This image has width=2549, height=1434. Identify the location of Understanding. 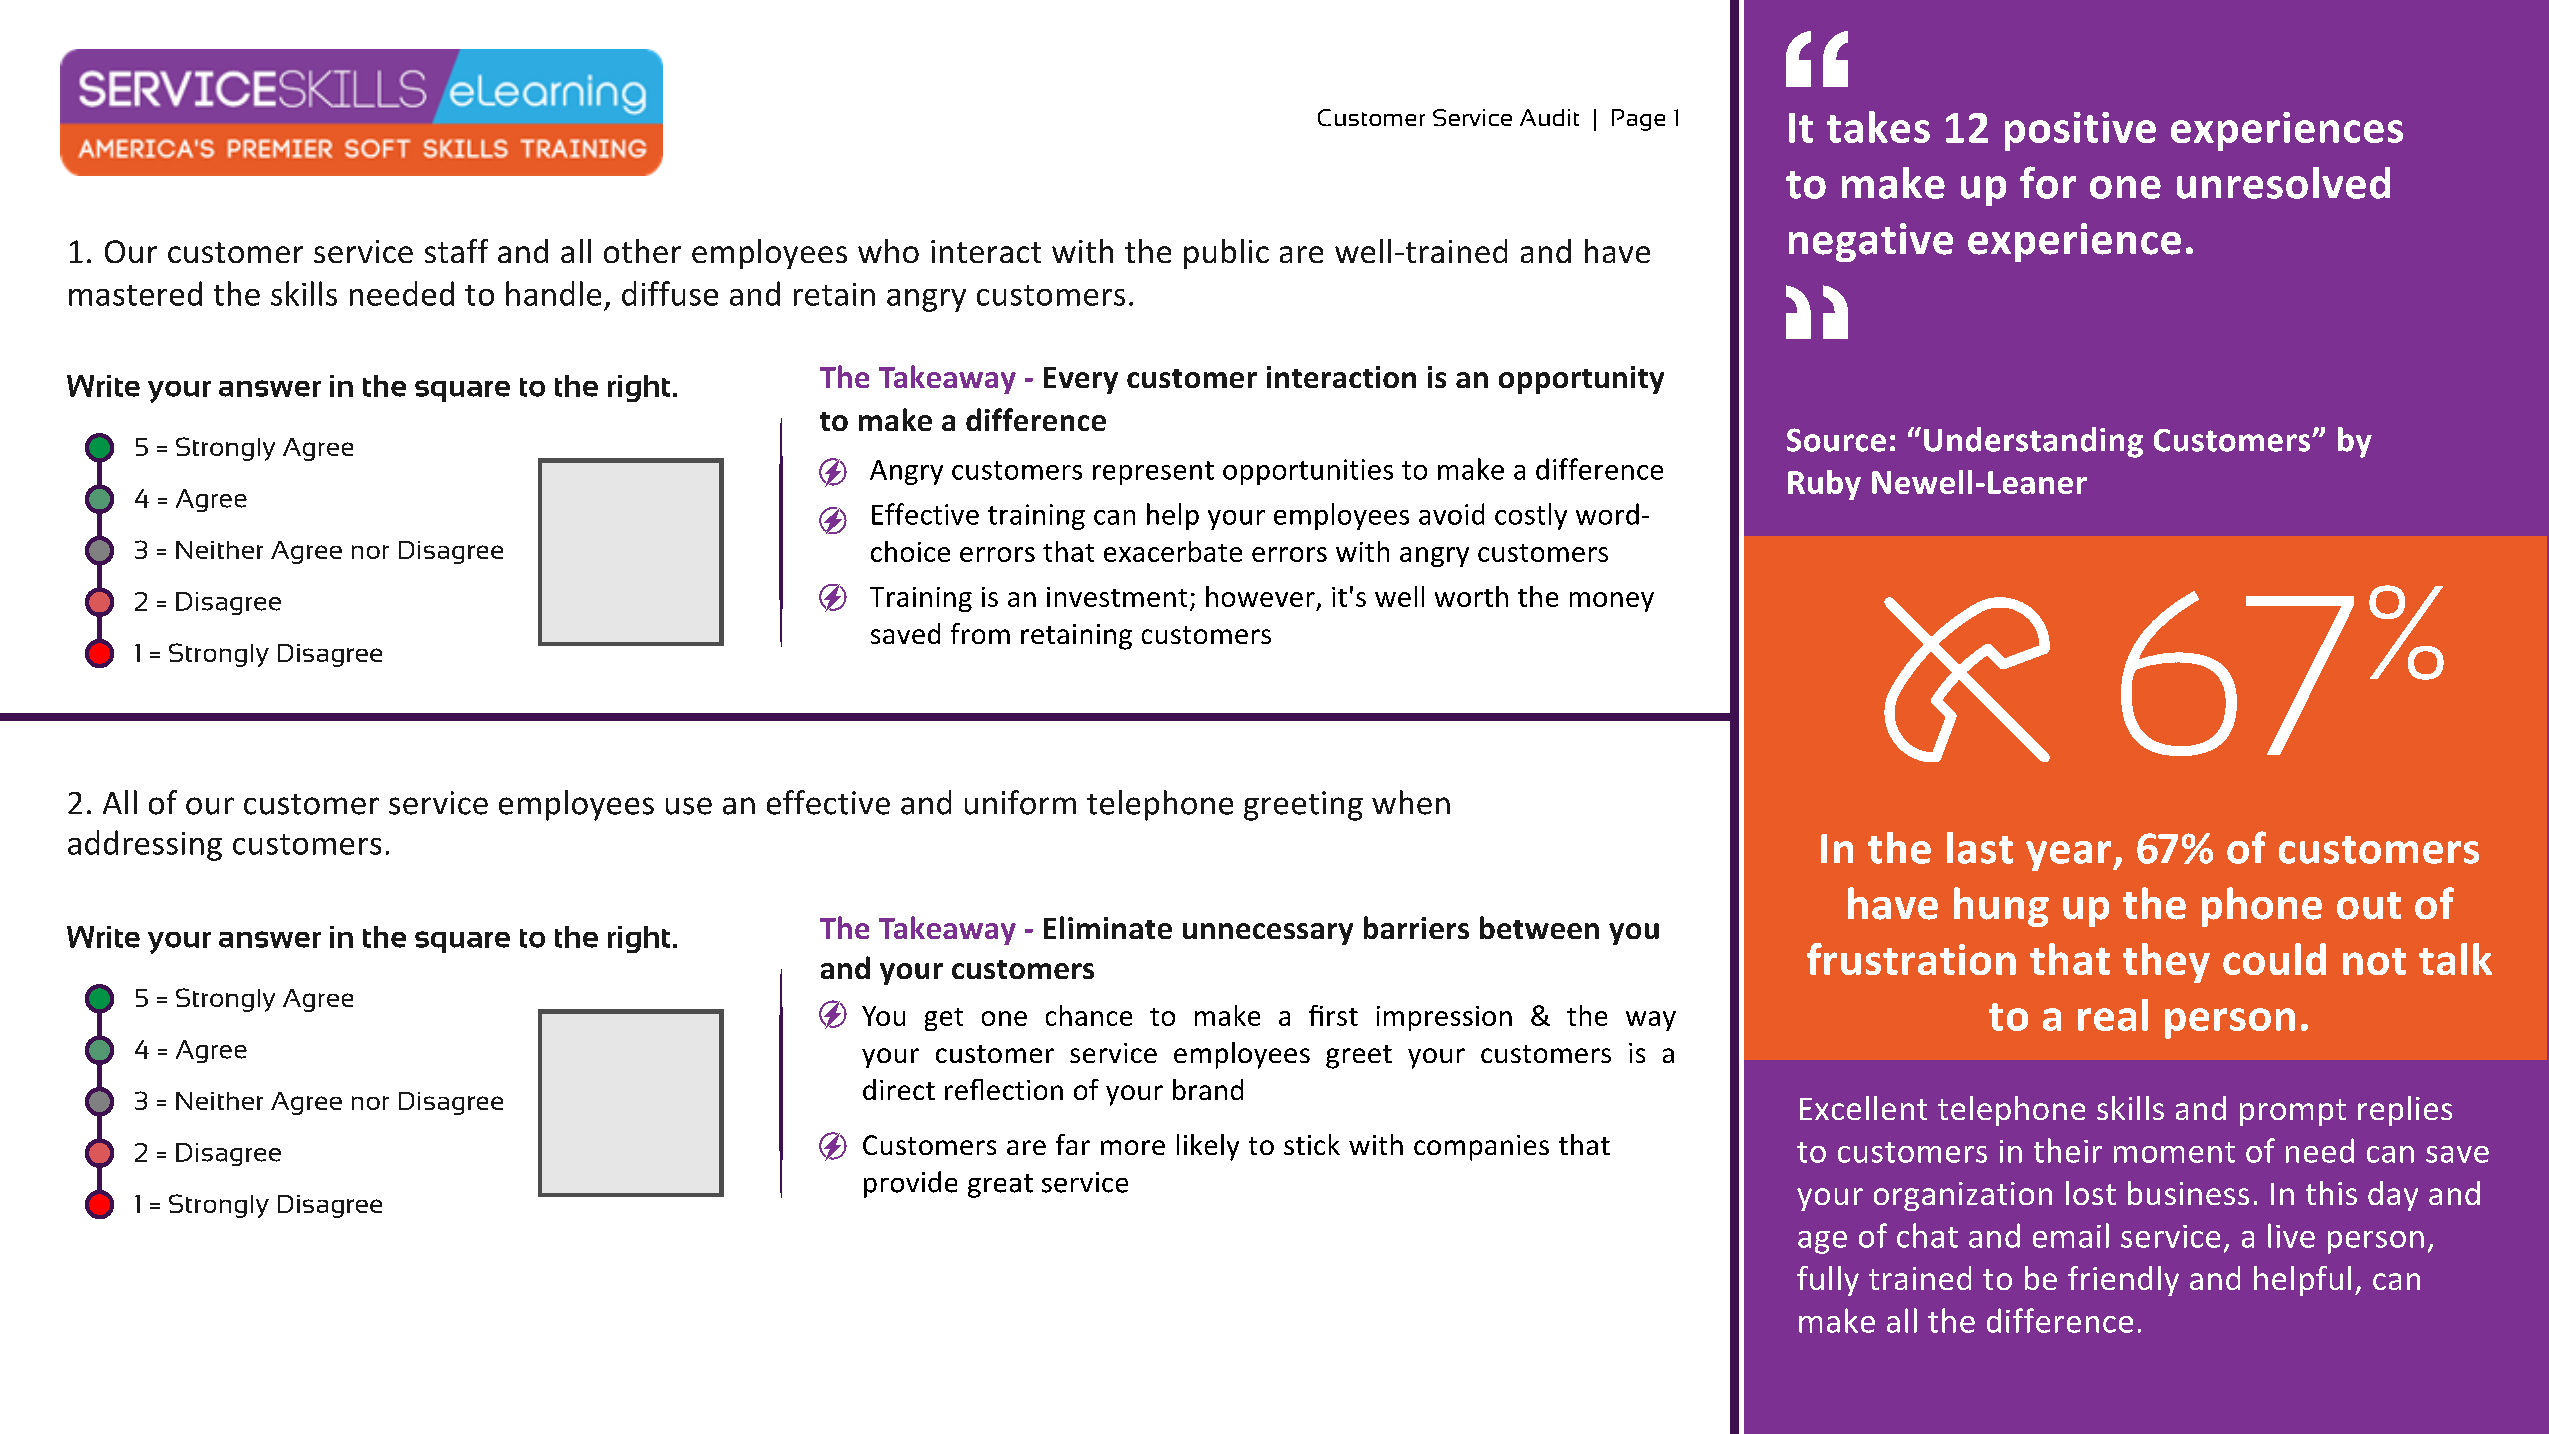
(2033, 442).
